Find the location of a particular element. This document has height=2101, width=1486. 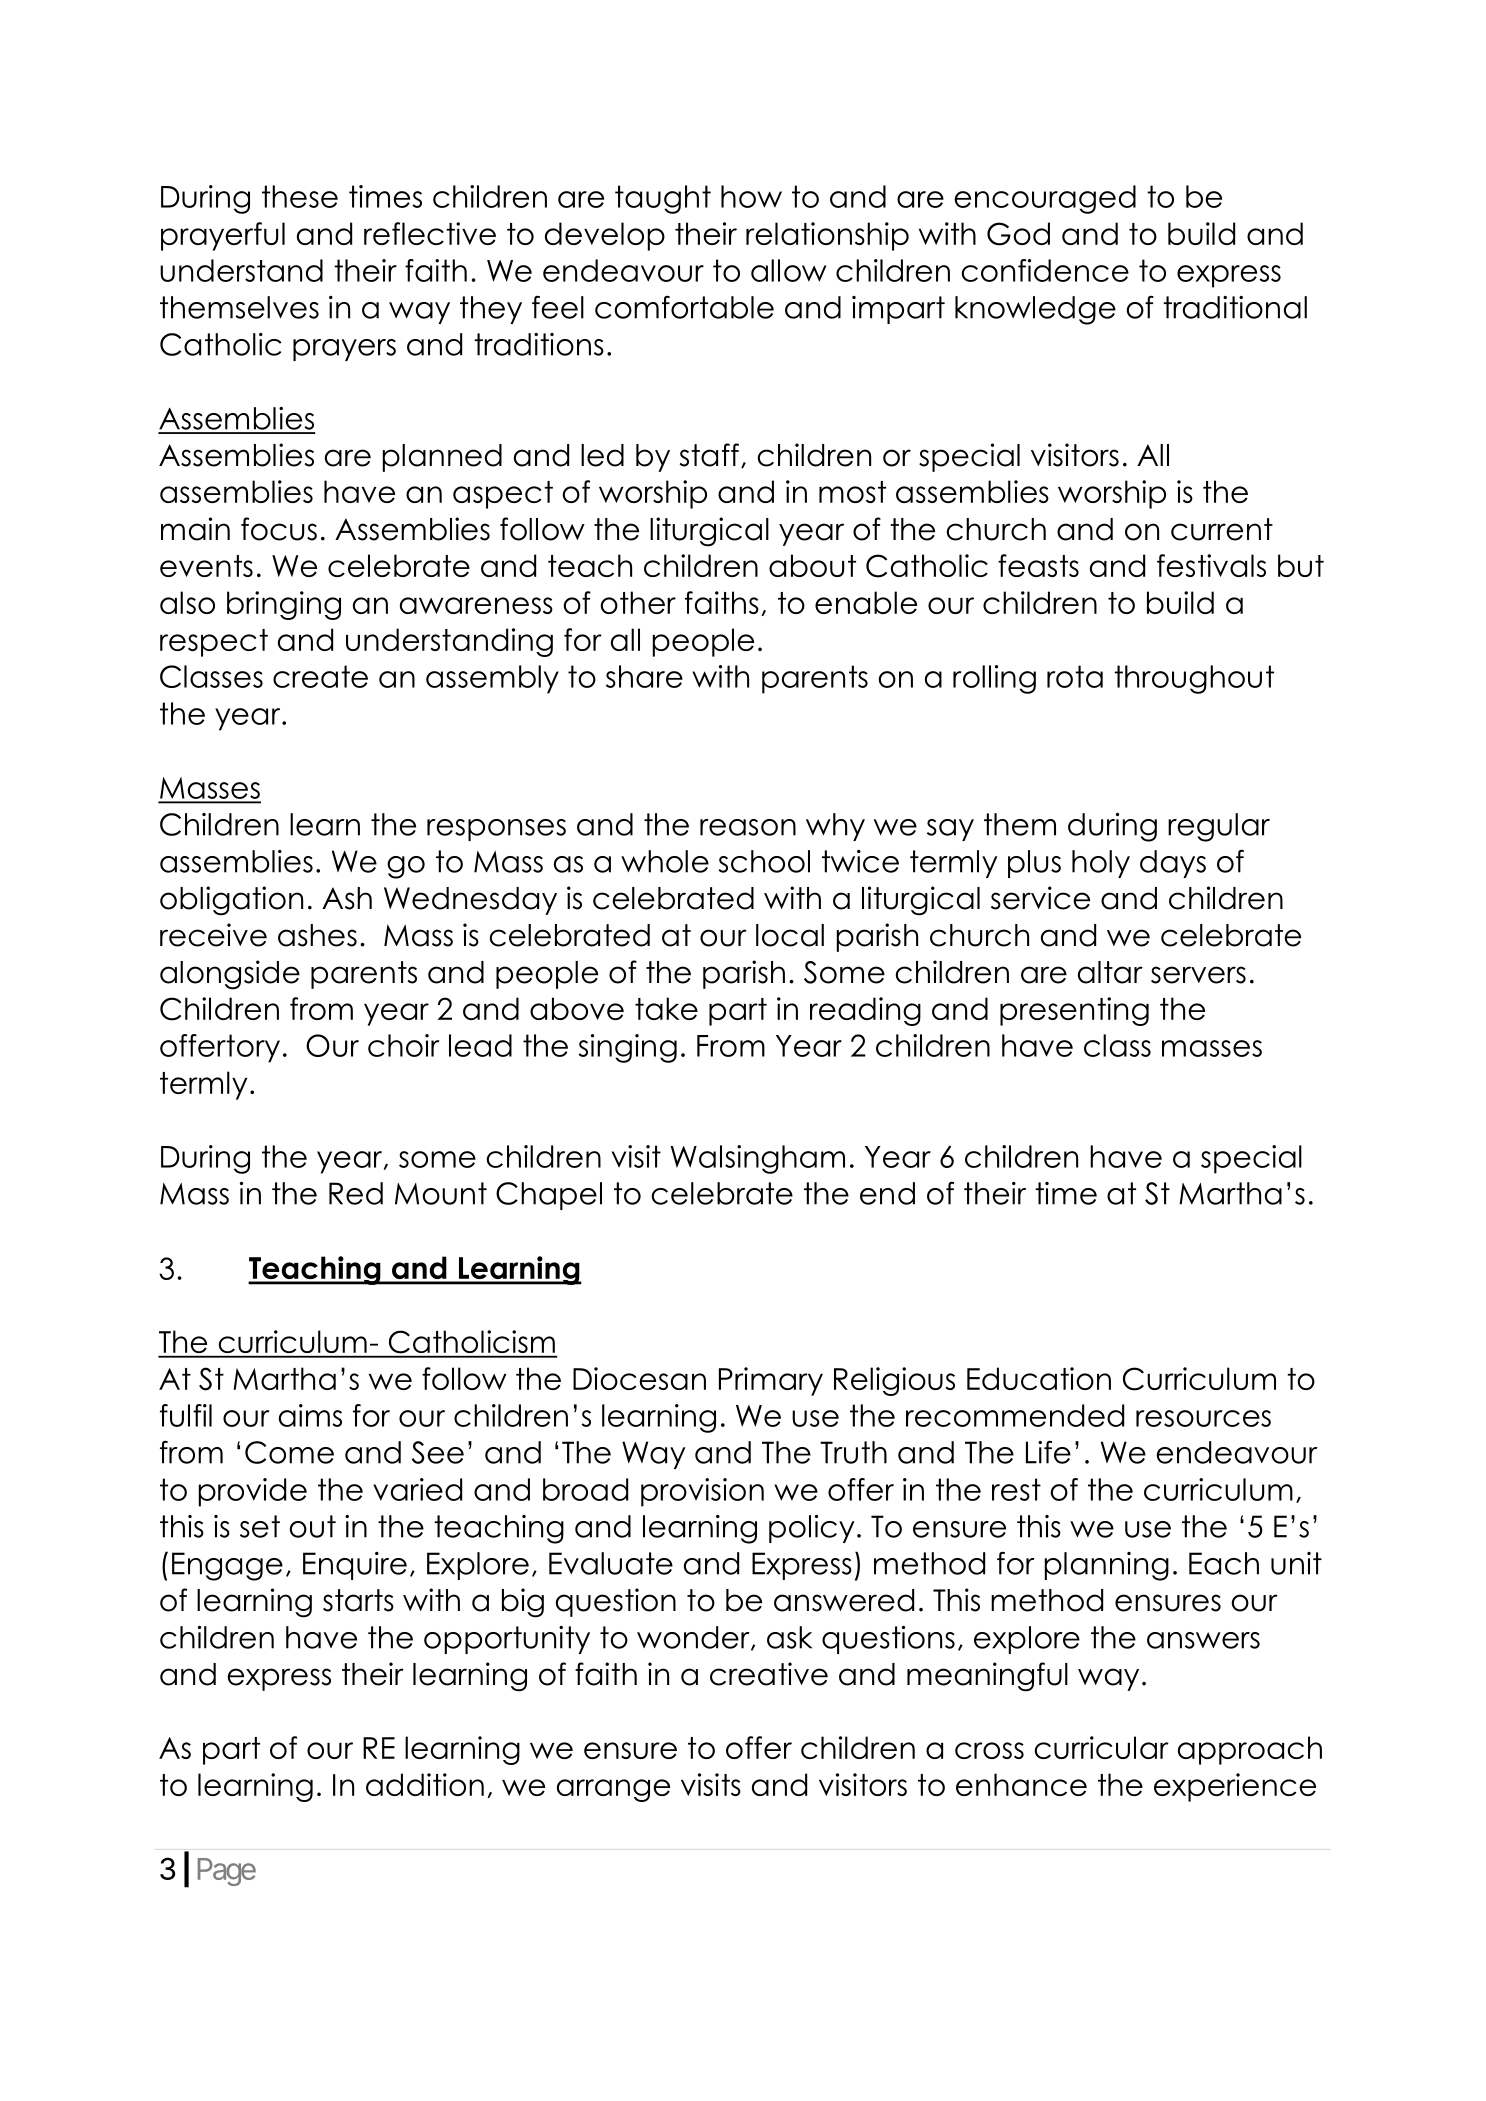

Education is located at coordinates (1039, 1378).
